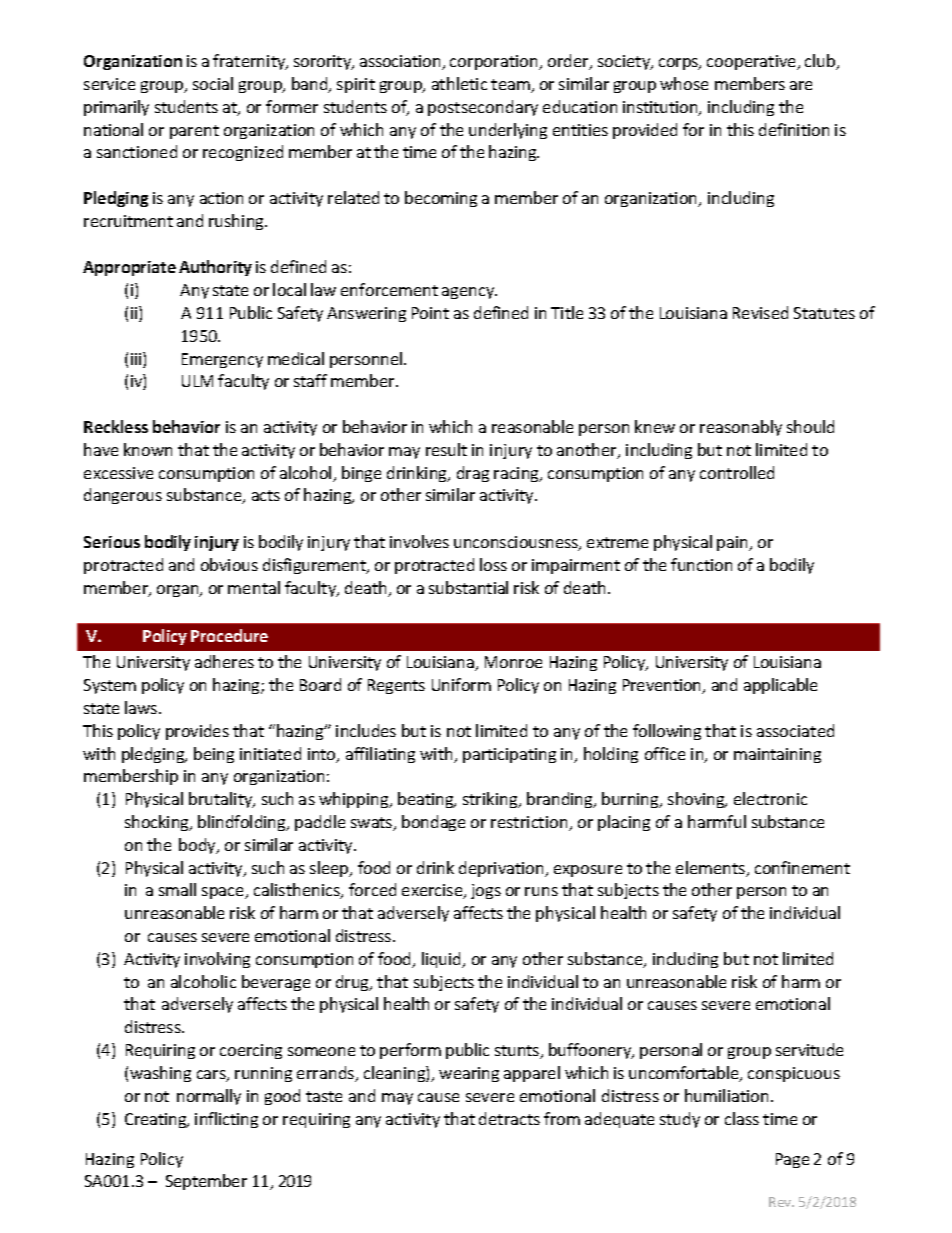  I want to click on cooperative, so click(753, 62).
